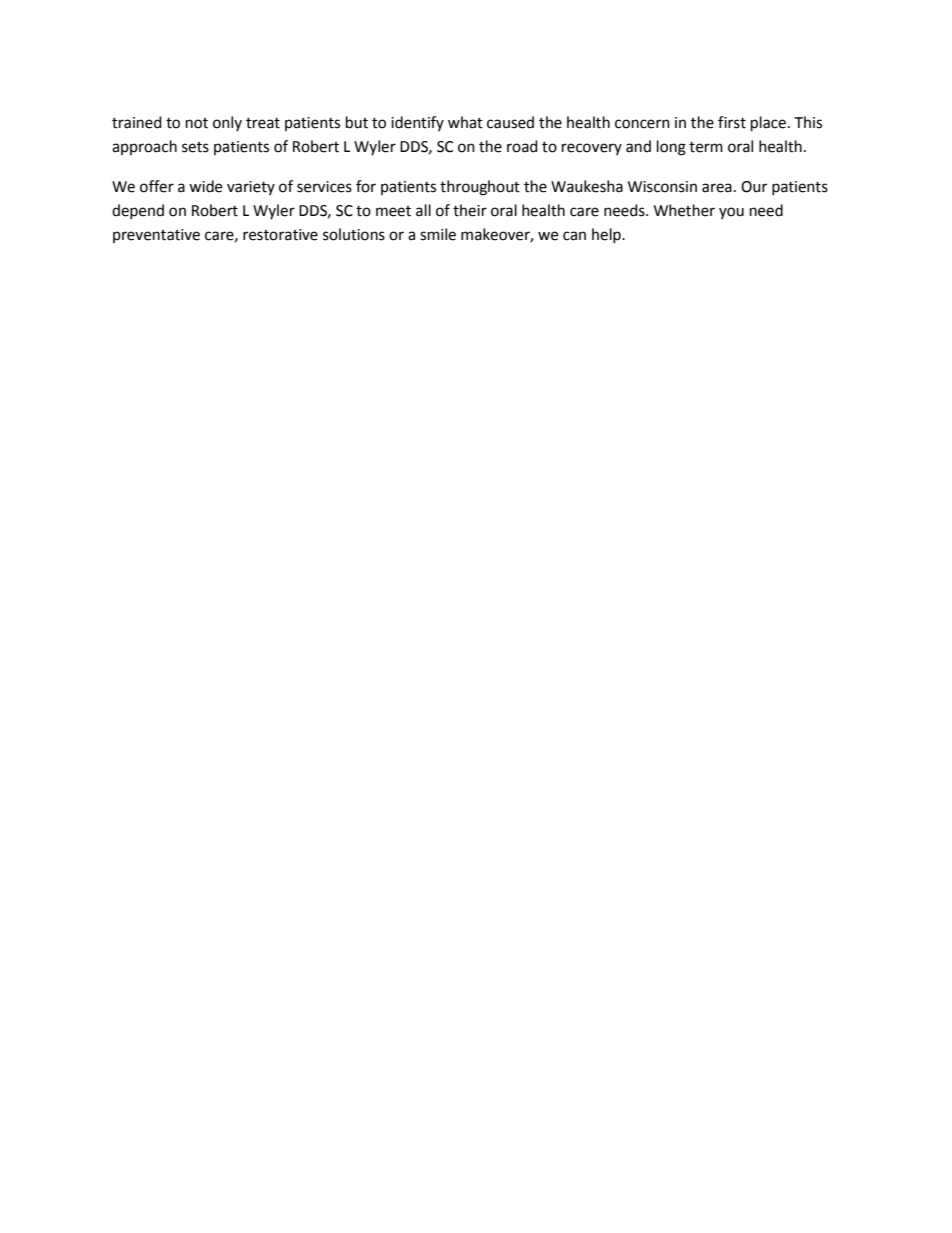 This screenshot has height=1233, width=952. Describe the element at coordinates (465, 122) in the screenshot. I see `what` at that location.
